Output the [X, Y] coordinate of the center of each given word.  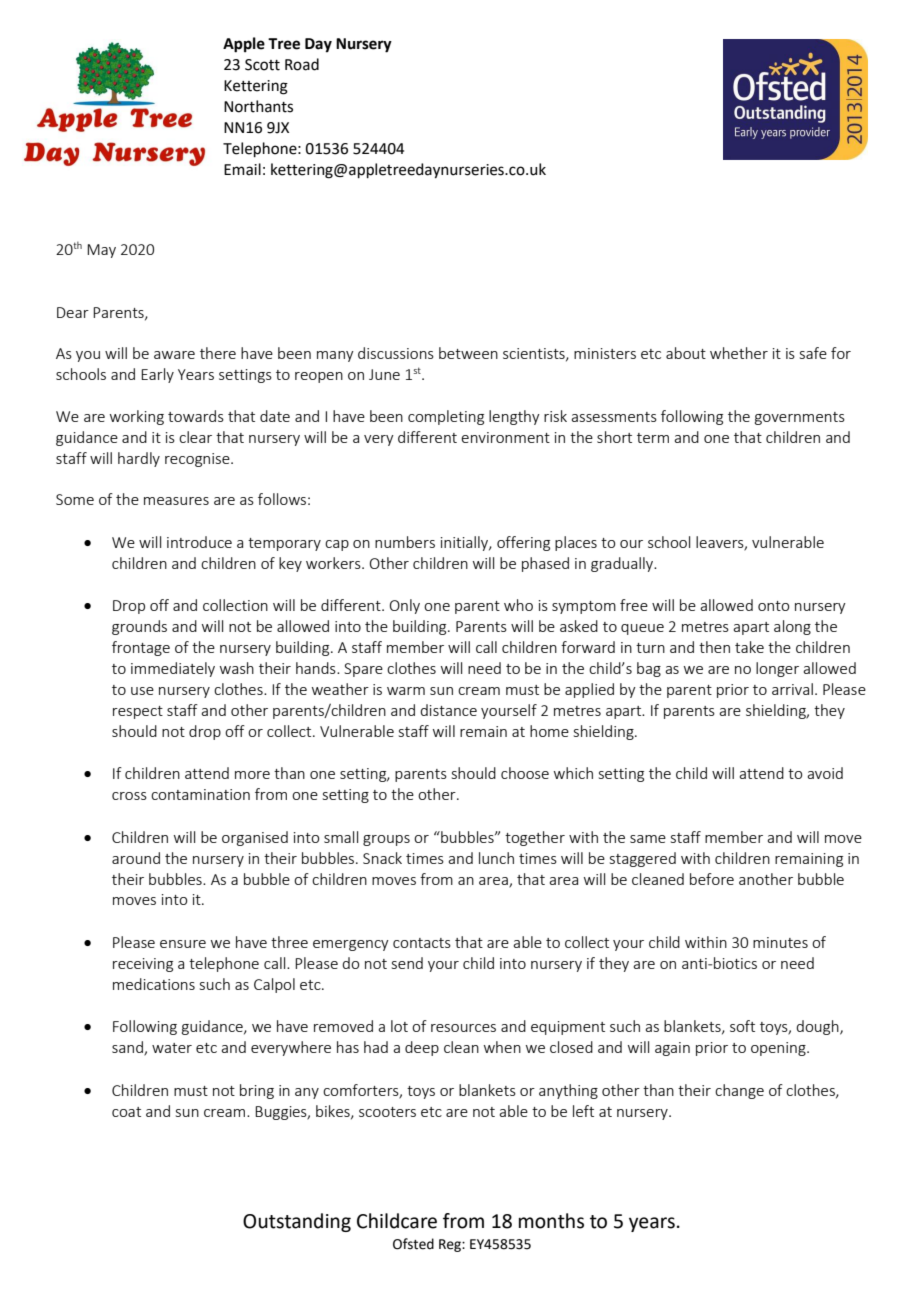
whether [739, 353]
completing [446, 417]
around [136, 858]
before [712, 879]
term [653, 438]
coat [126, 1112]
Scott [262, 65]
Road [302, 64]
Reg [451, 1245]
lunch [496, 858]
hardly [139, 459]
